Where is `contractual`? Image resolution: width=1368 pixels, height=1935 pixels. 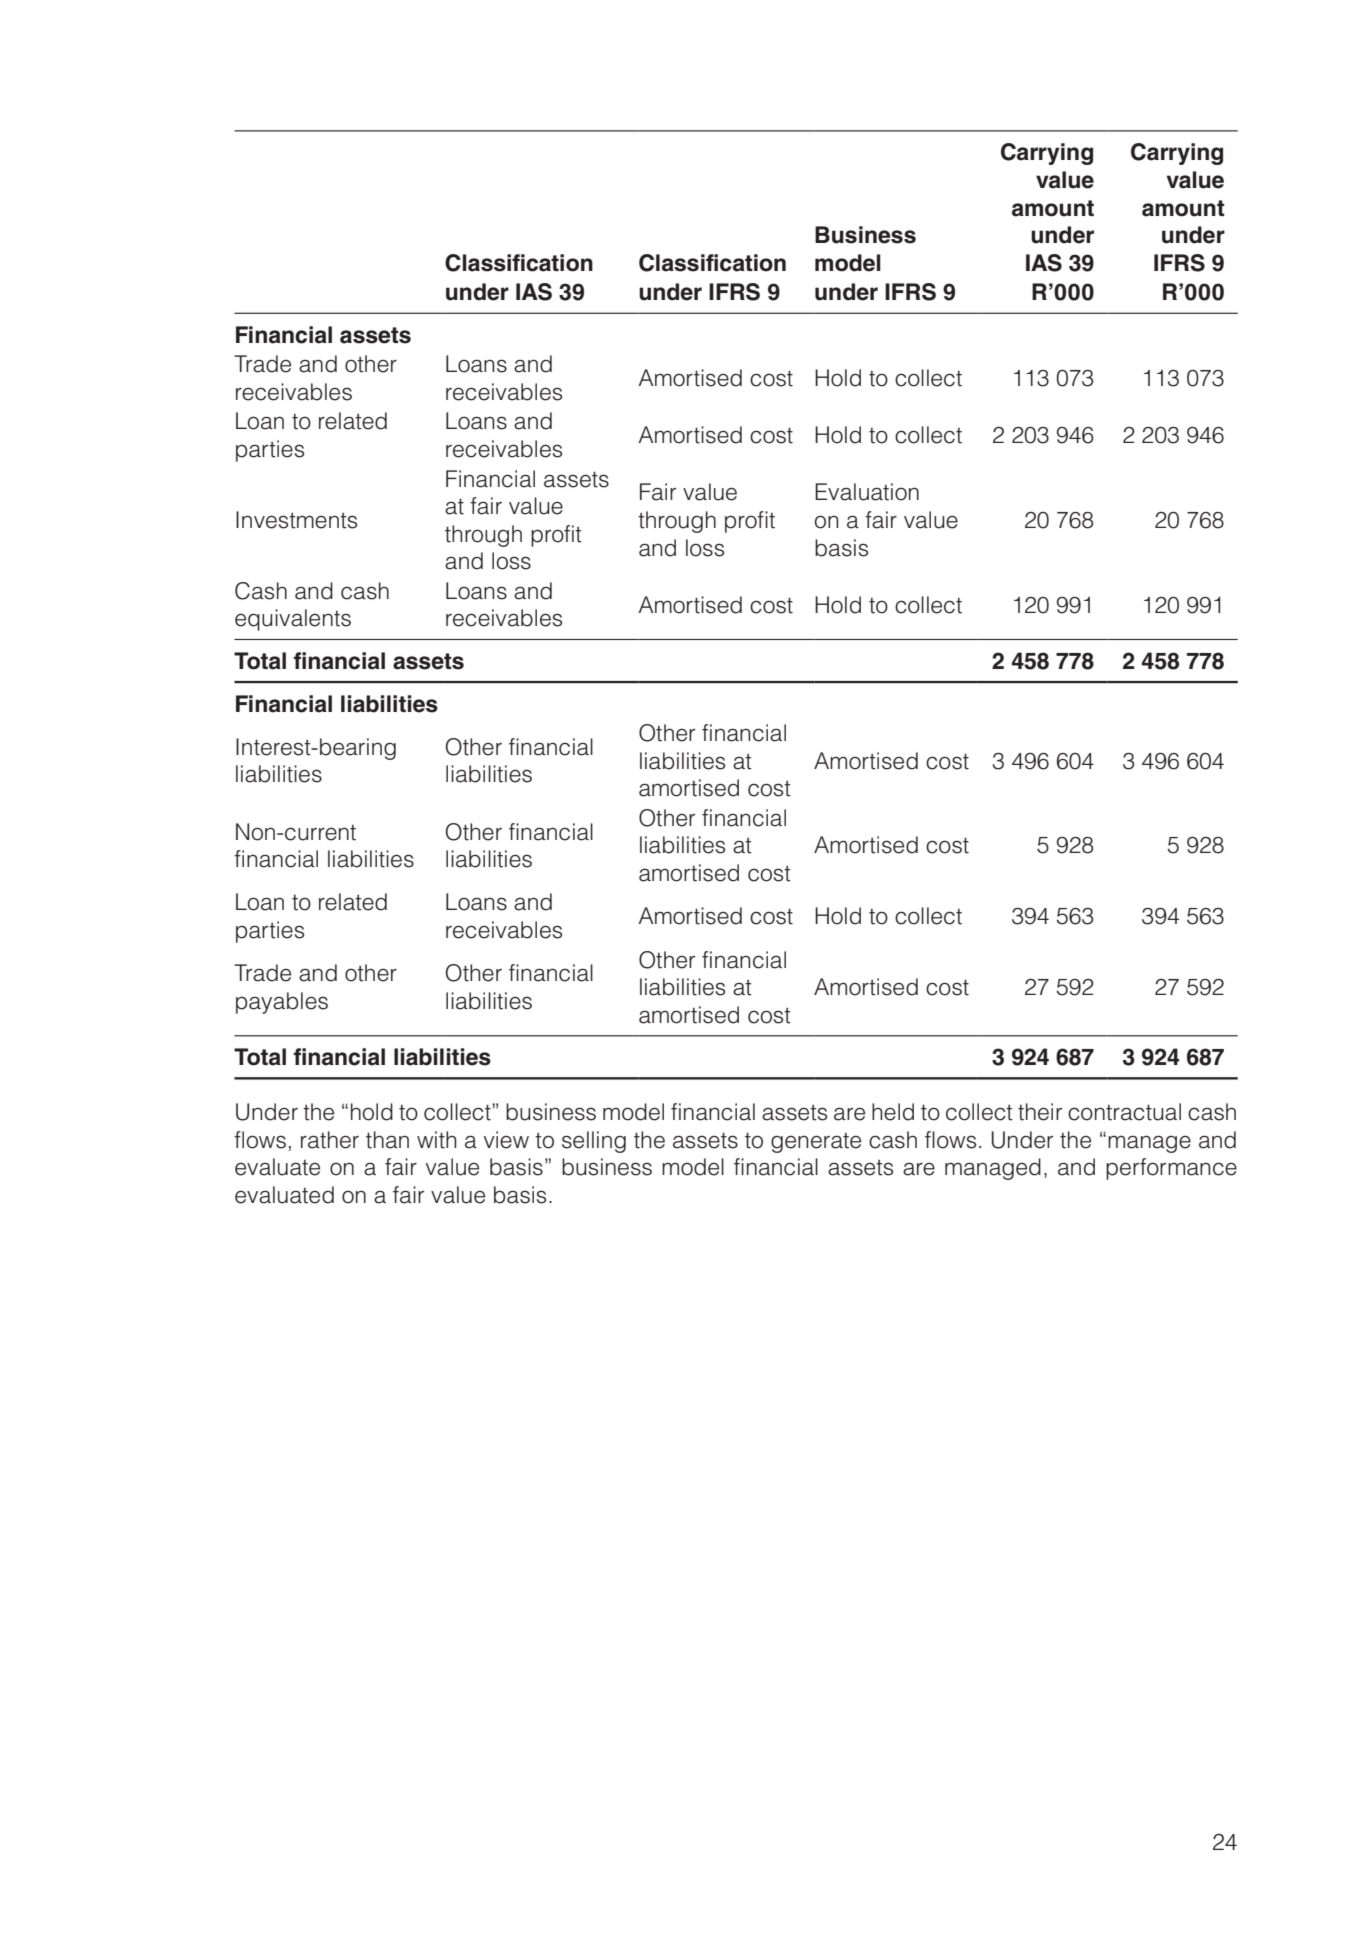 contractual is located at coordinates (1124, 1112).
